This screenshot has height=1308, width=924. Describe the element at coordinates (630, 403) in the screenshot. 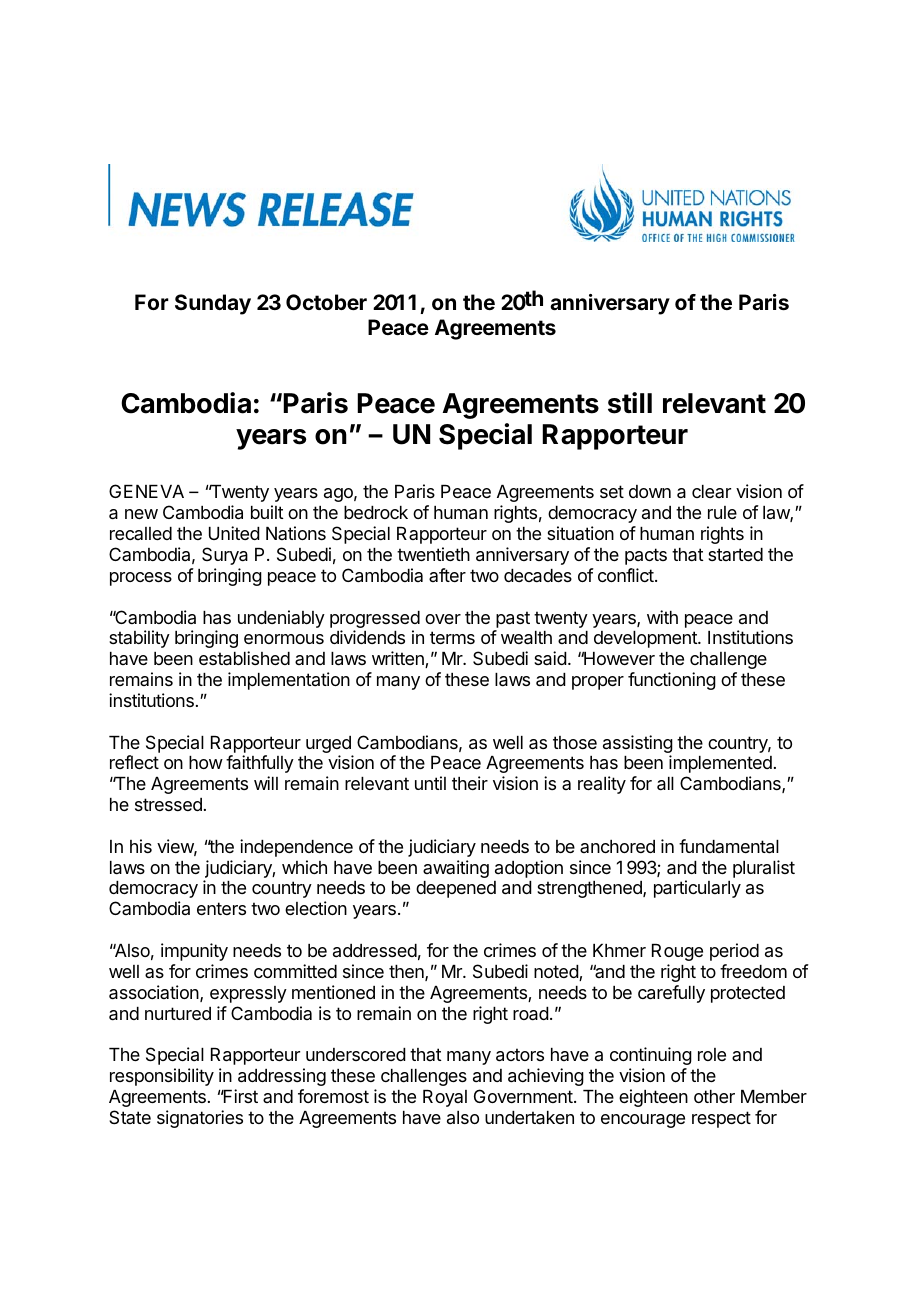

I see `still` at that location.
